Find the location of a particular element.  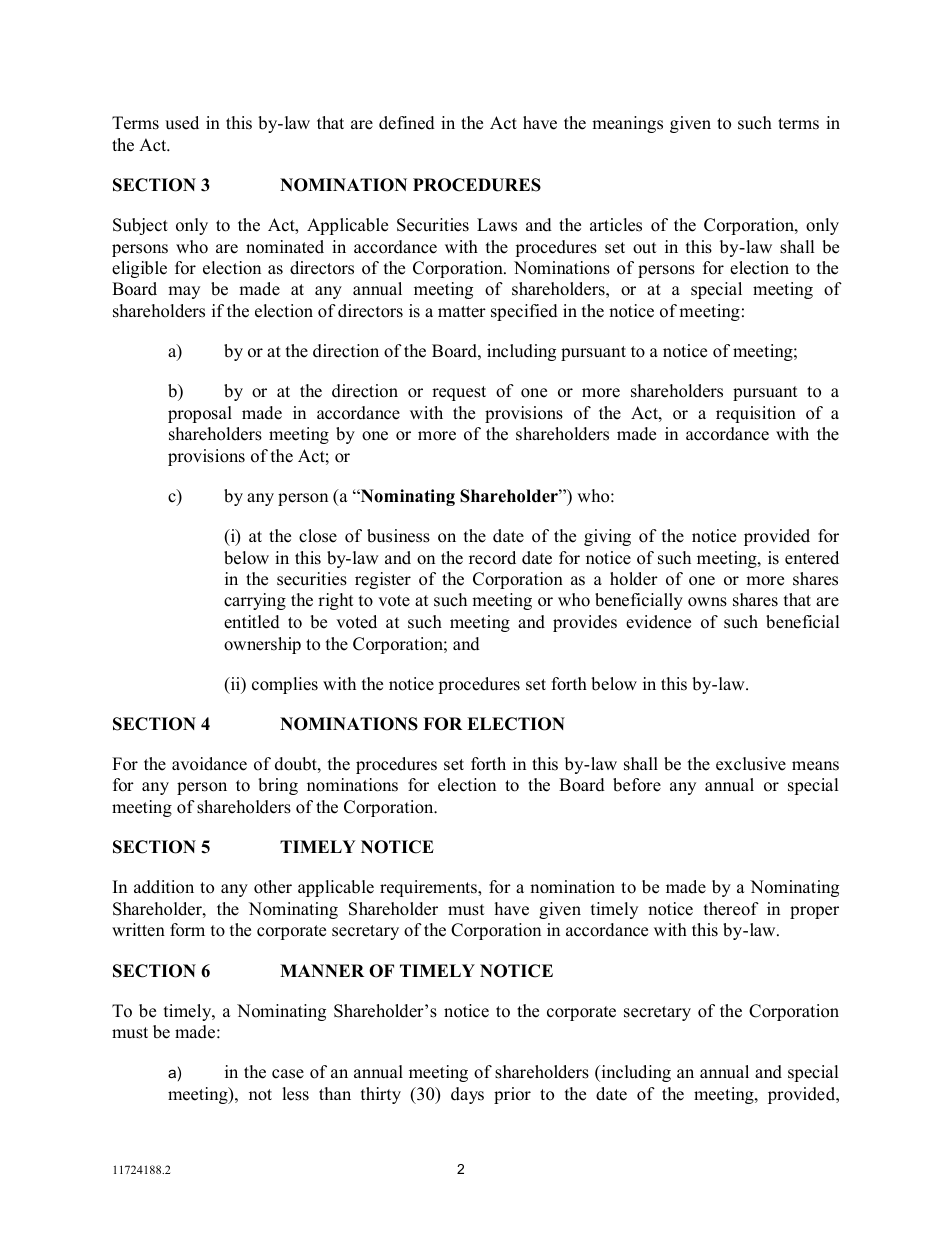

used is located at coordinates (182, 123).
